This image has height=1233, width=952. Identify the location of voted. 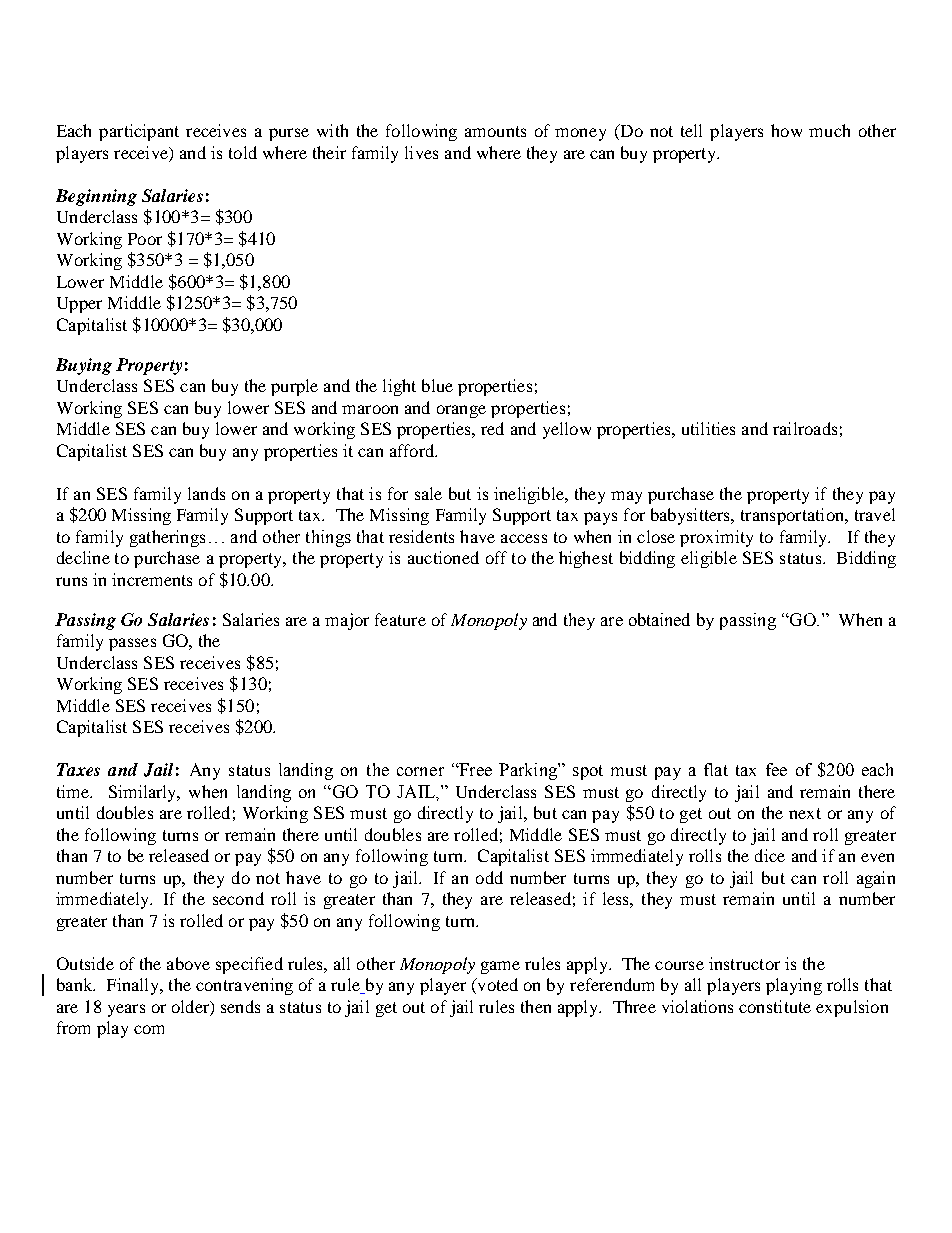
(496, 986).
